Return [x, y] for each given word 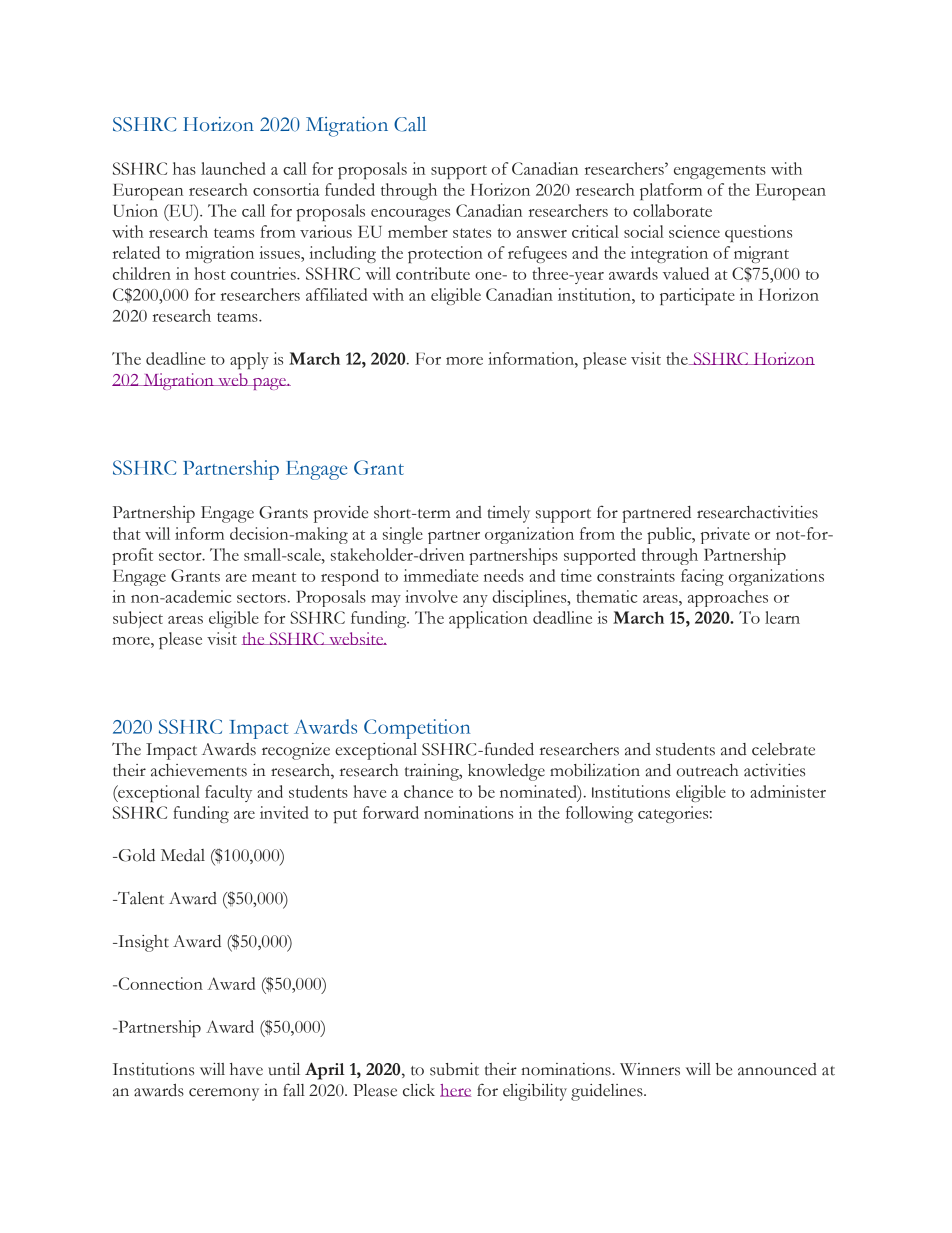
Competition [417, 729]
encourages [410, 215]
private [725, 535]
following [599, 814]
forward [391, 812]
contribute [433, 273]
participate [697, 296]
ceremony [224, 1094]
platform [671, 191]
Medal [183, 855]
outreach [708, 770]
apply [249, 360]
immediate [441, 575]
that [127, 533]
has [184, 168]
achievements [199, 770]
